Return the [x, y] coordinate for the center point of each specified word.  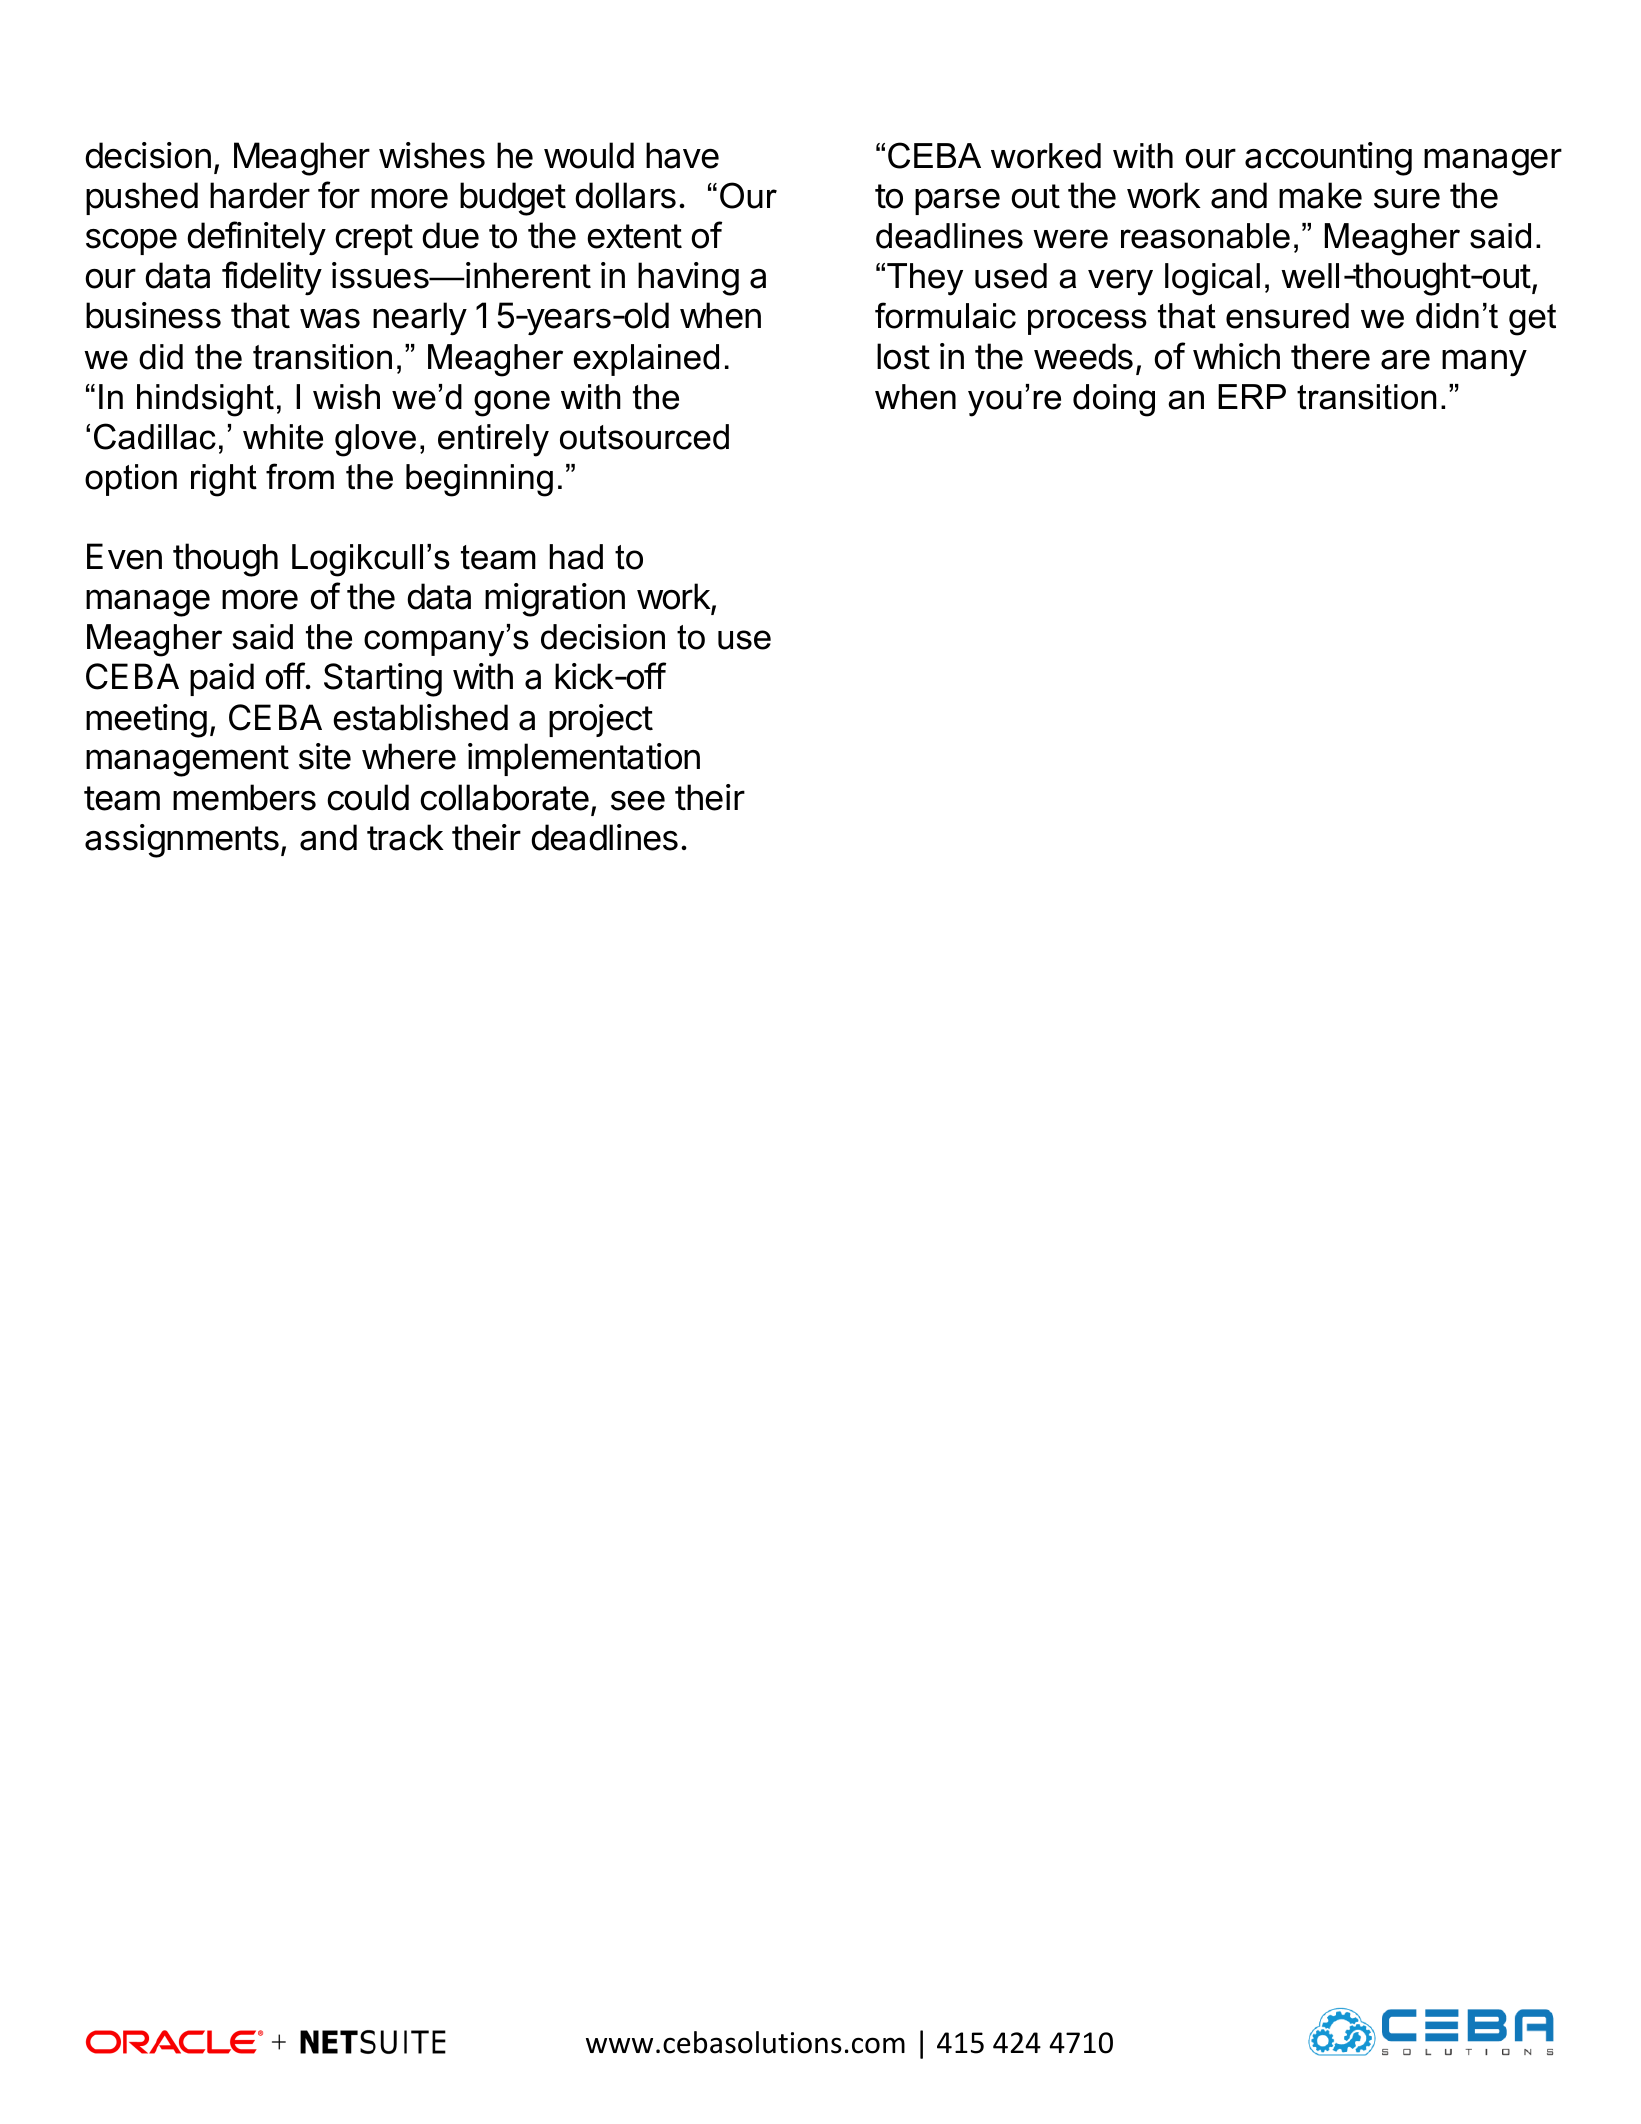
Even [124, 556]
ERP [1252, 396]
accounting [1328, 159]
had [576, 557]
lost [903, 356]
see [638, 801]
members [244, 797]
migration [555, 600]
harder [260, 195]
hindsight [205, 400]
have [682, 155]
